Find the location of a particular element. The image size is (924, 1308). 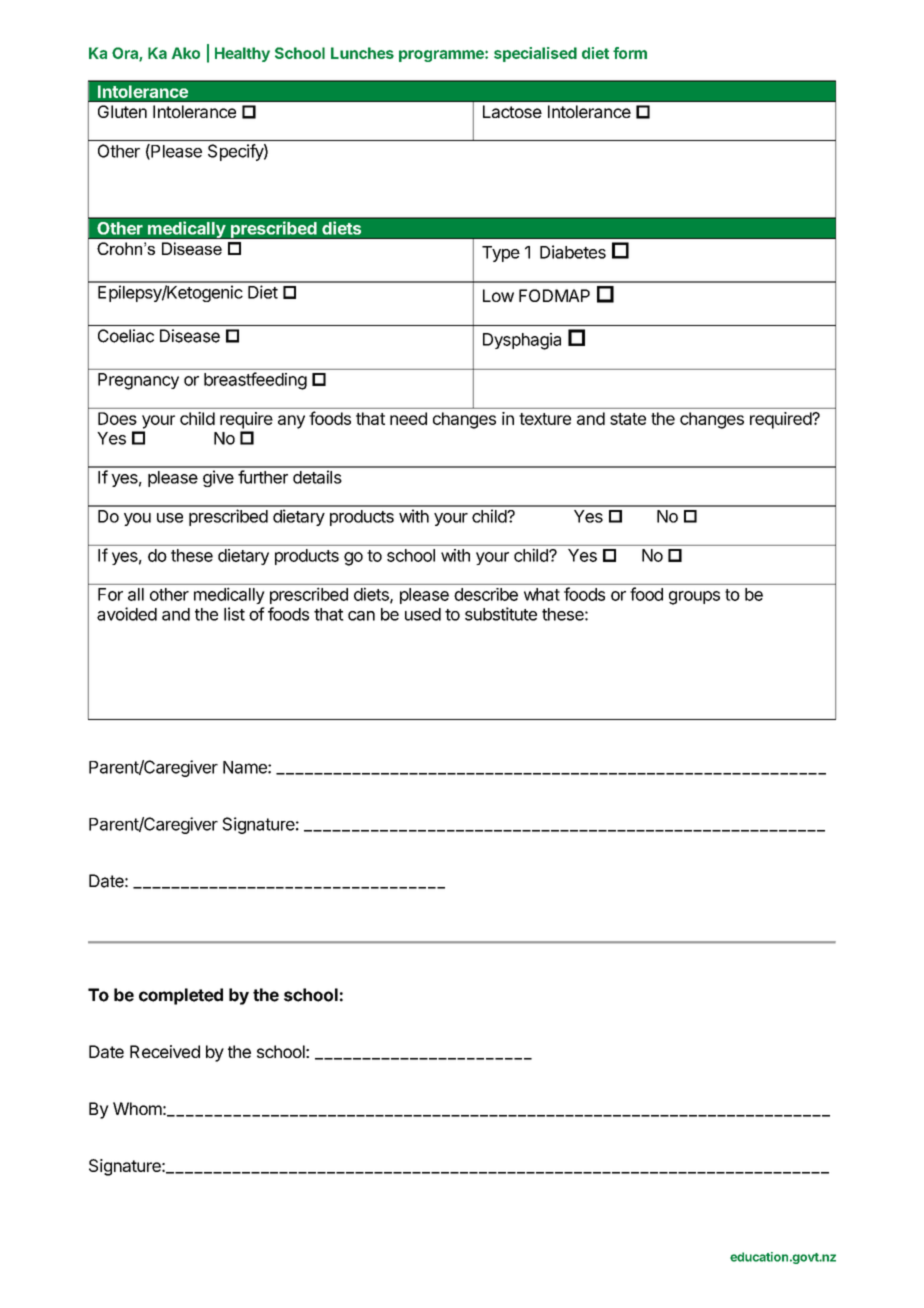

can is located at coordinates (361, 616).
